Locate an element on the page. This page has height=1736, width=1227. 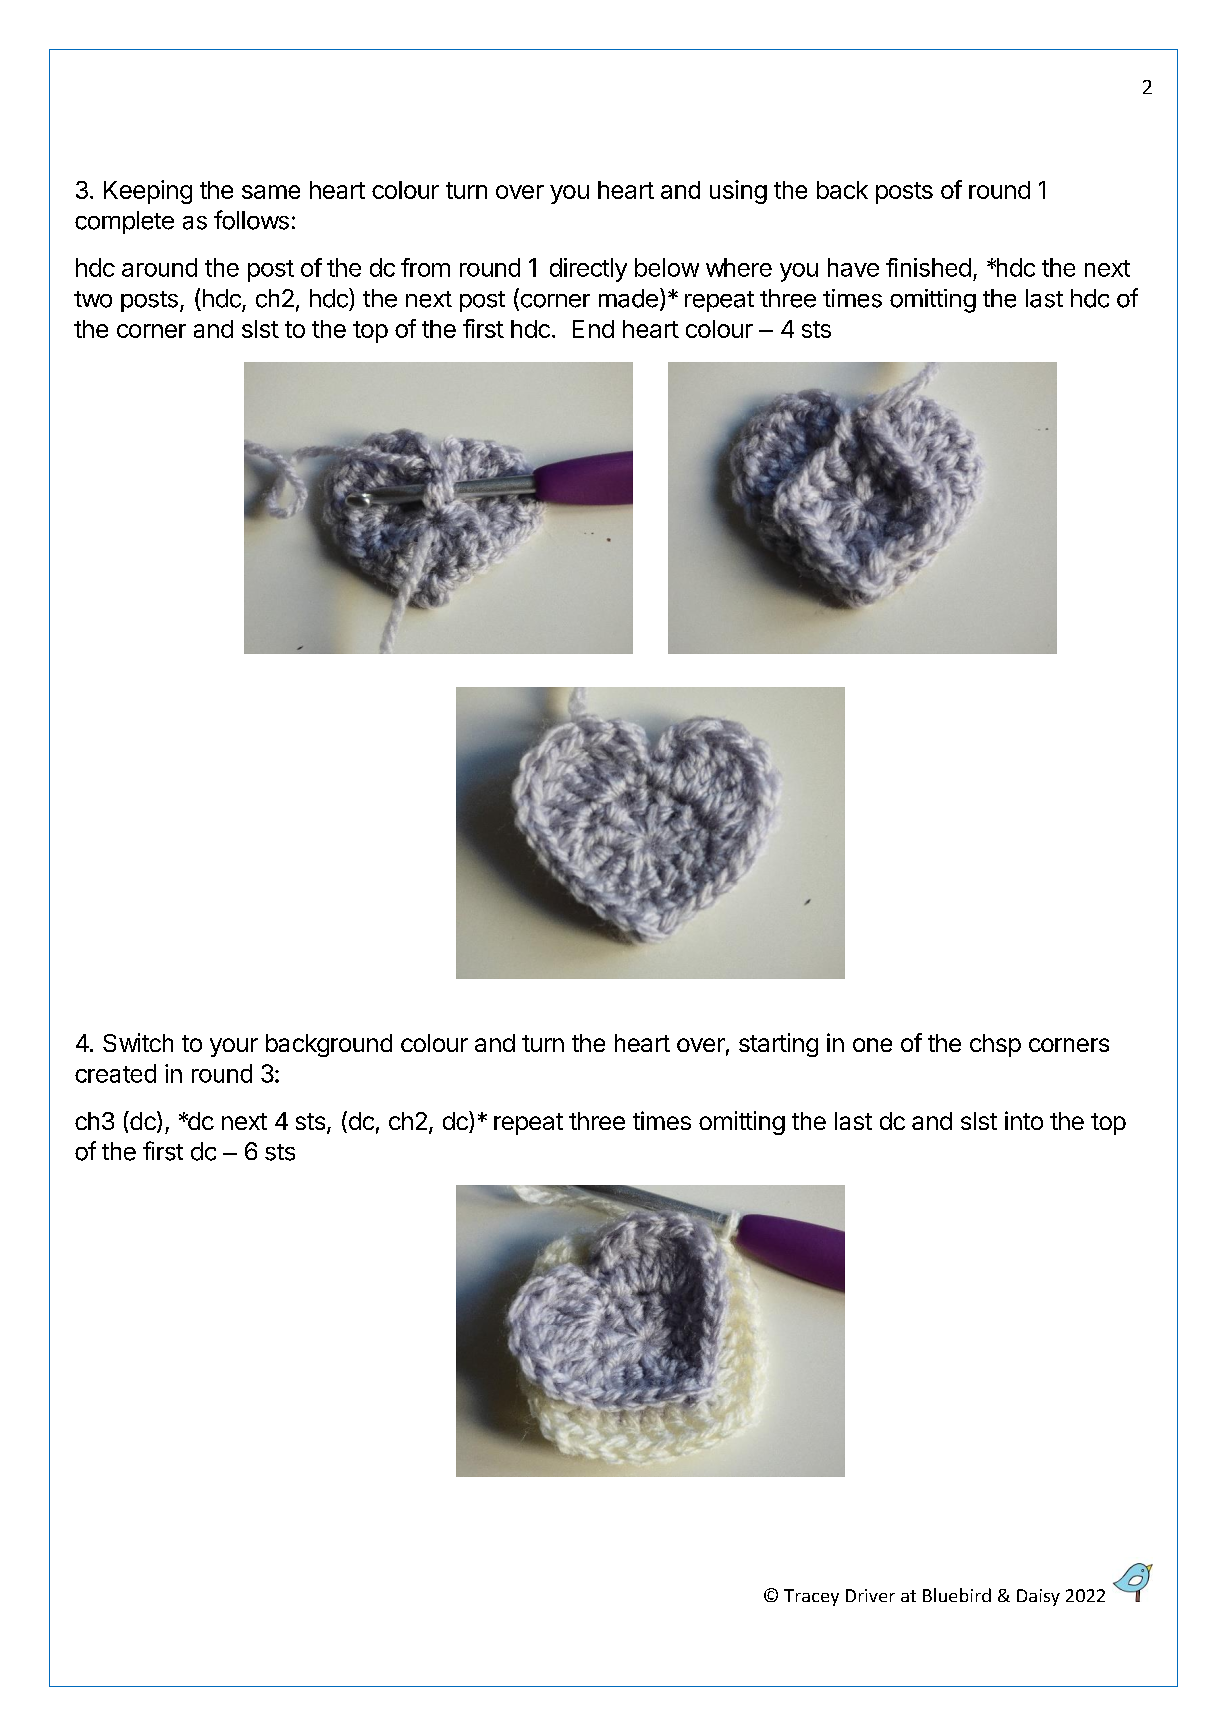
directly is located at coordinates (588, 270).
